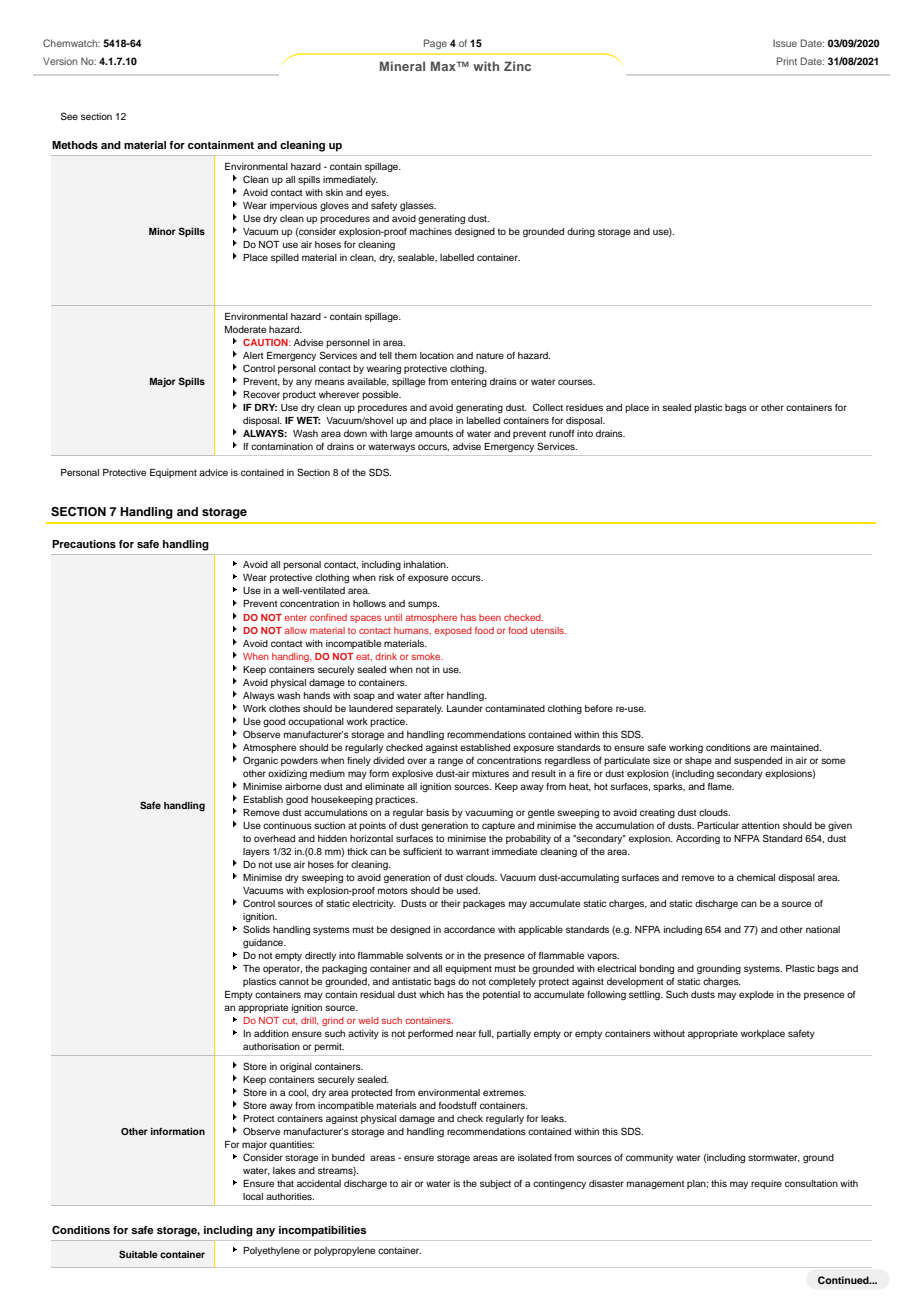  What do you see at coordinates (756, 877) in the page?
I see `chemical` at bounding box center [756, 877].
